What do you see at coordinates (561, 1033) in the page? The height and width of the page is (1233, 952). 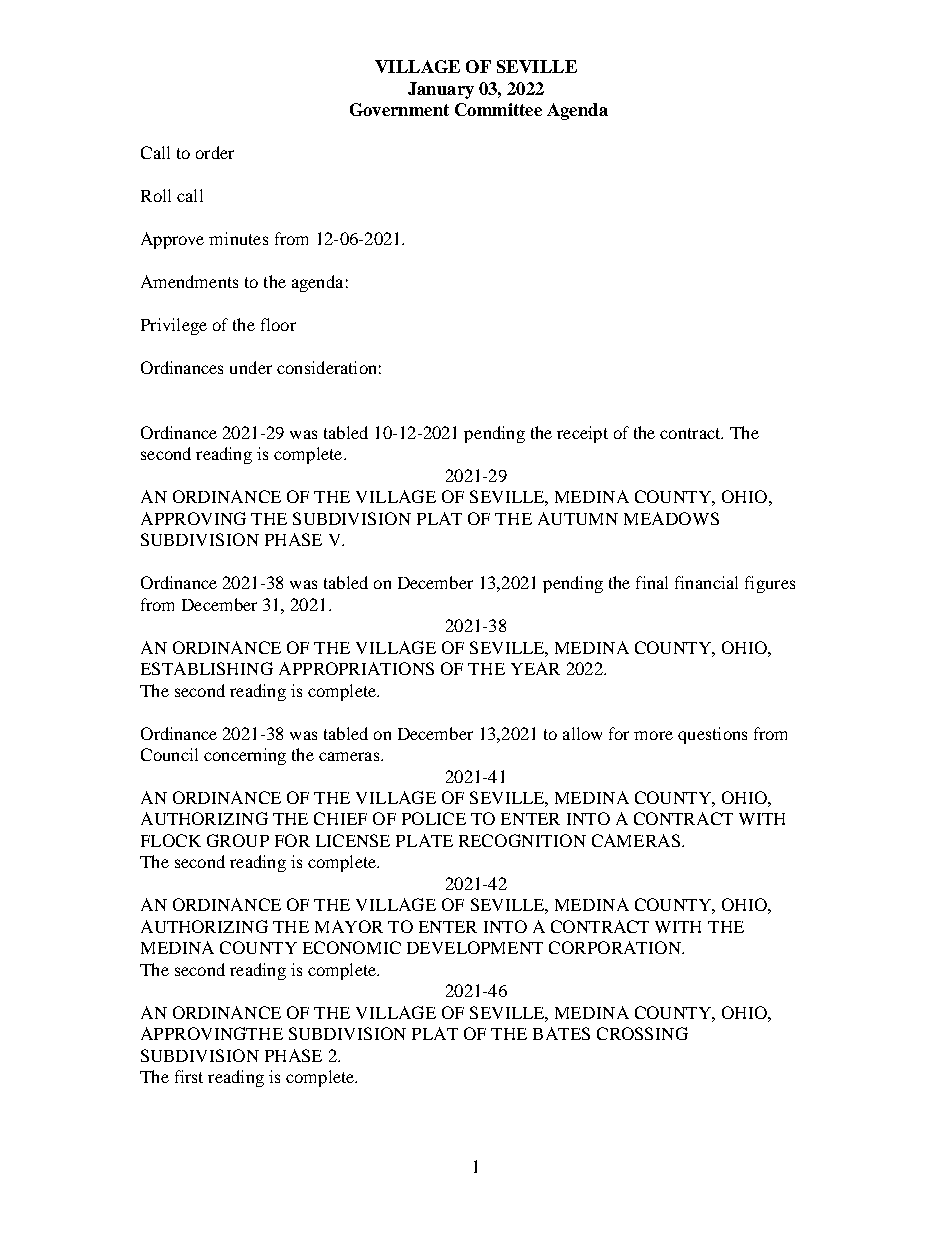 I see `BATES` at bounding box center [561, 1033].
